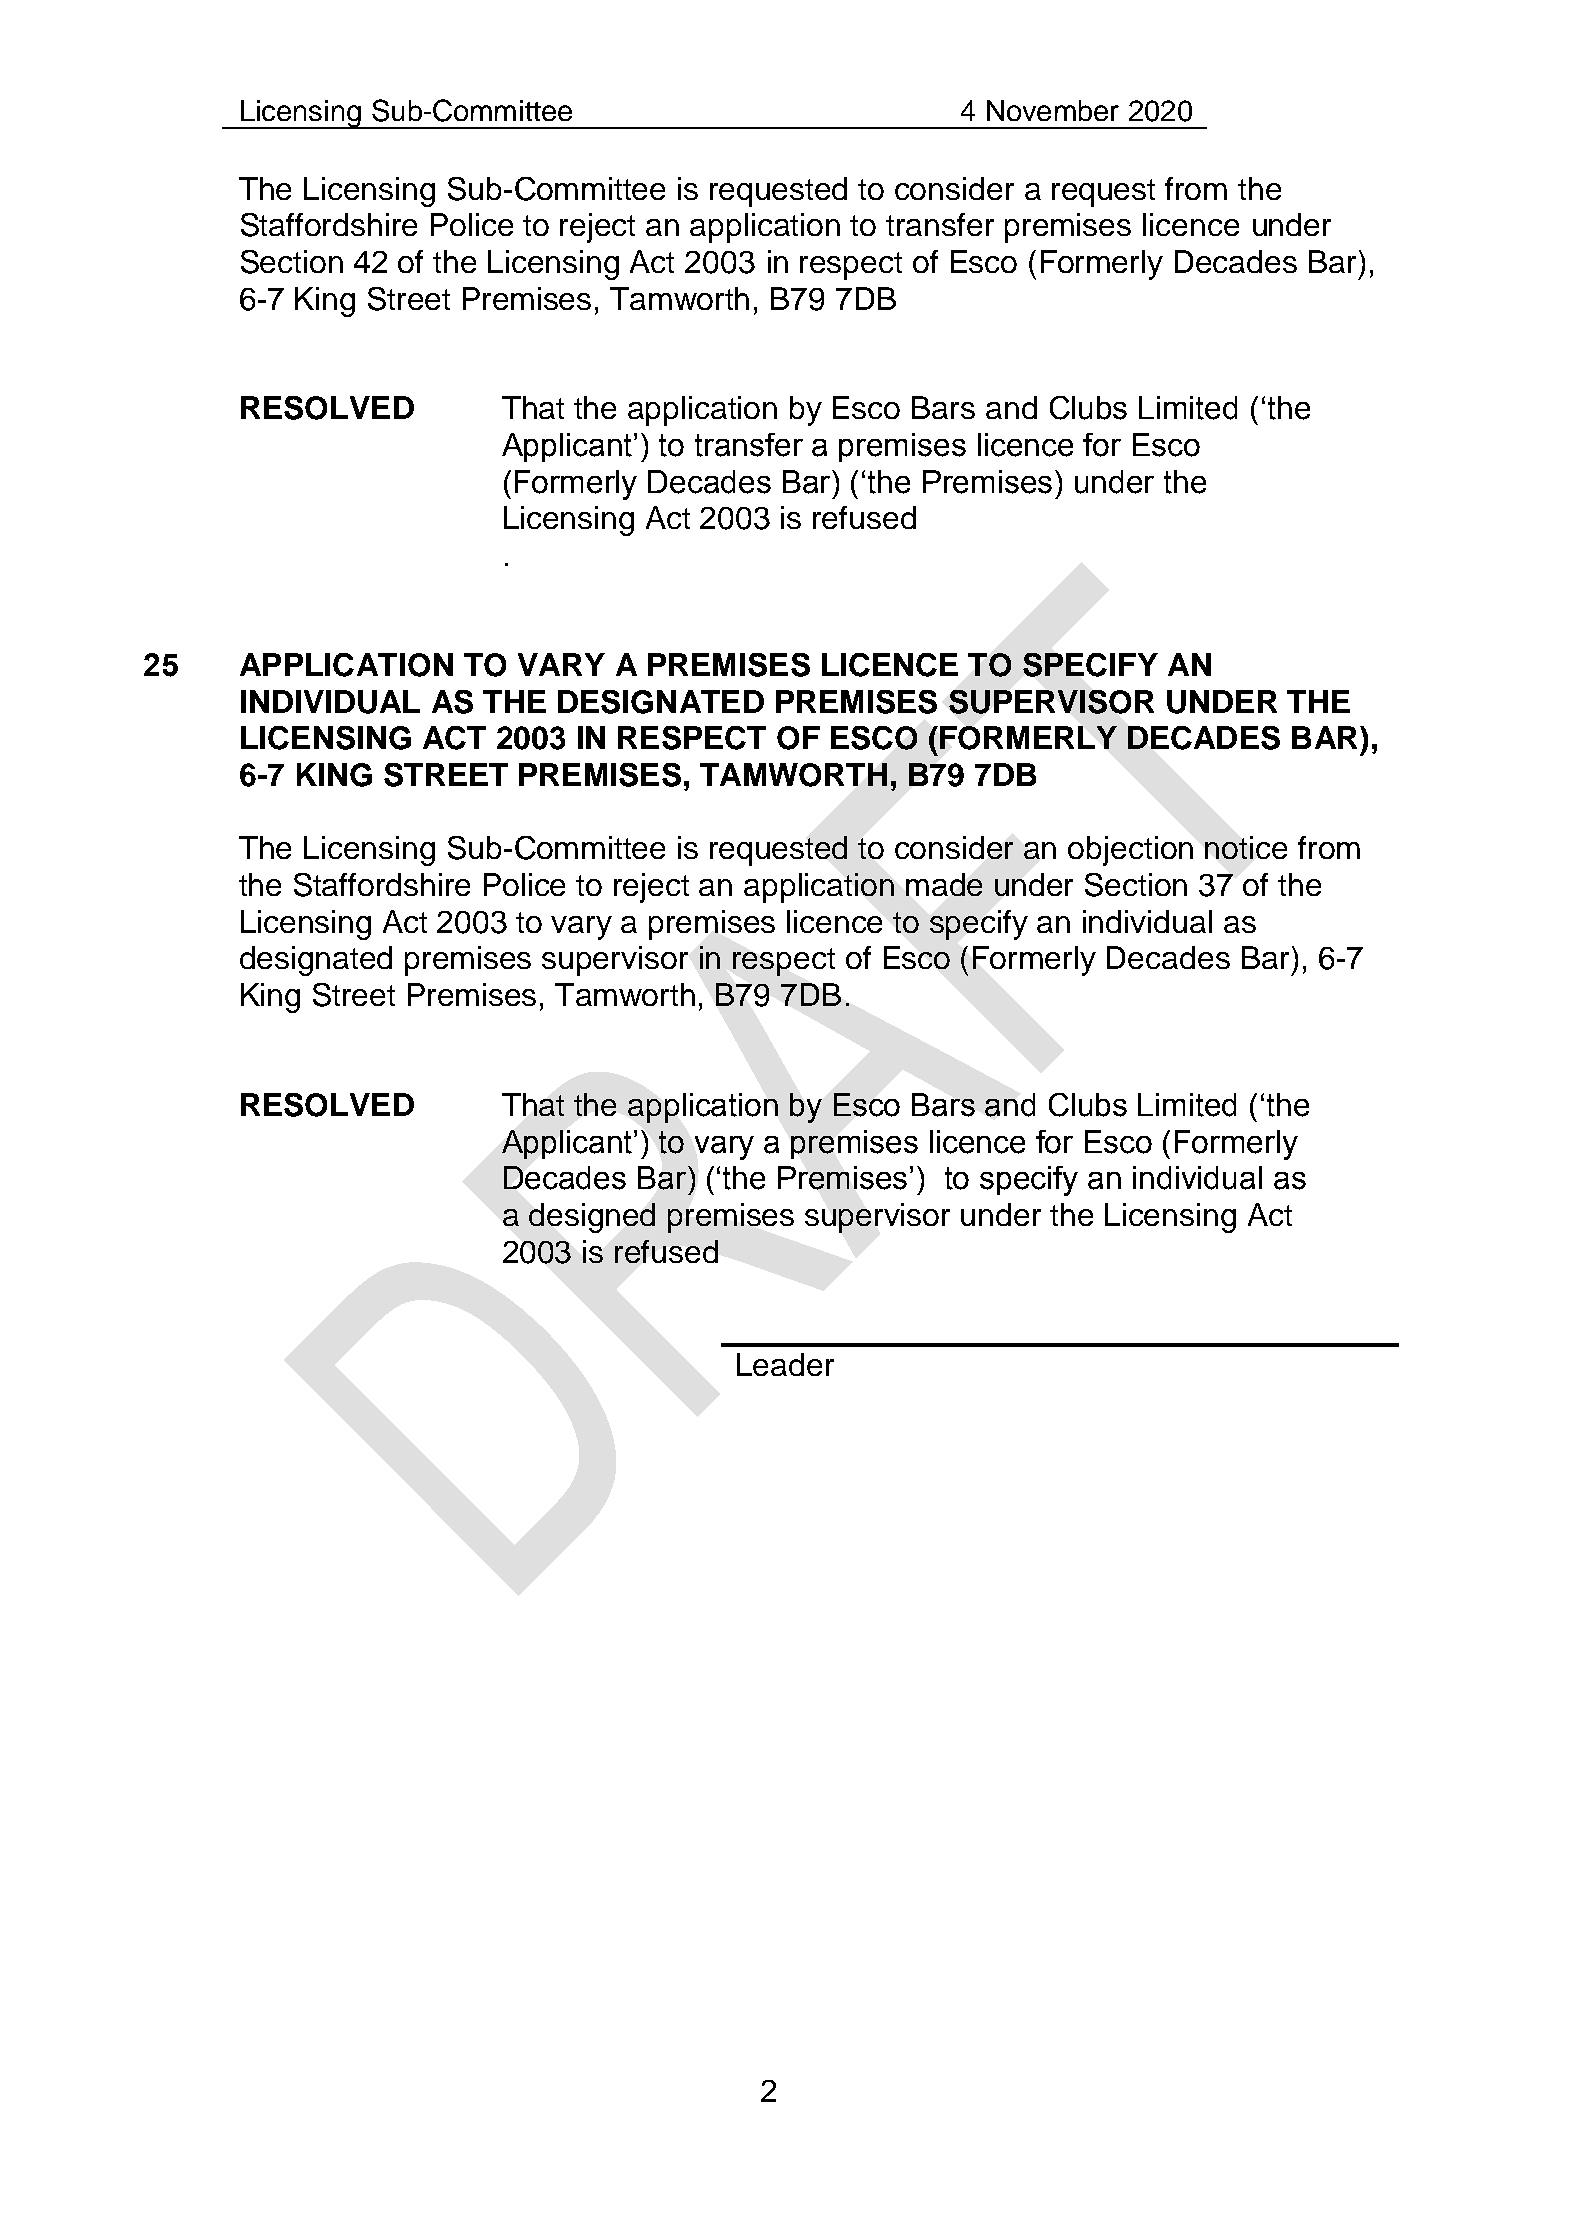  Describe the element at coordinates (1246, 847) in the image. I see `notice` at that location.
